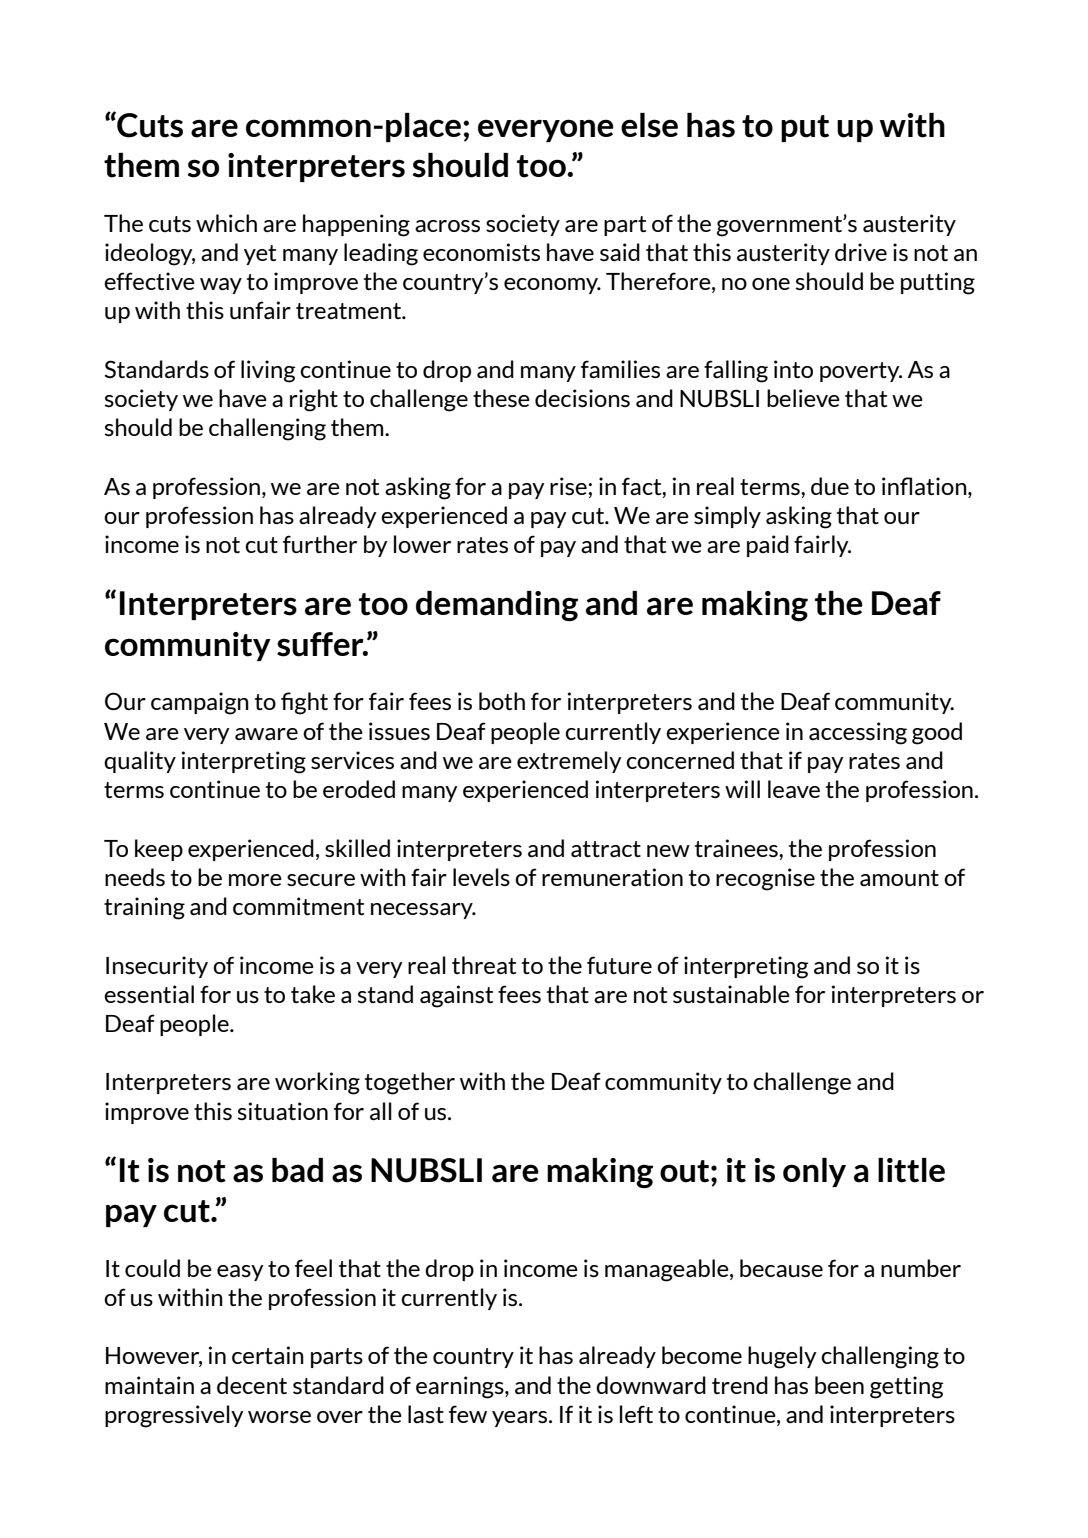  I want to click on accessing, so click(858, 733).
